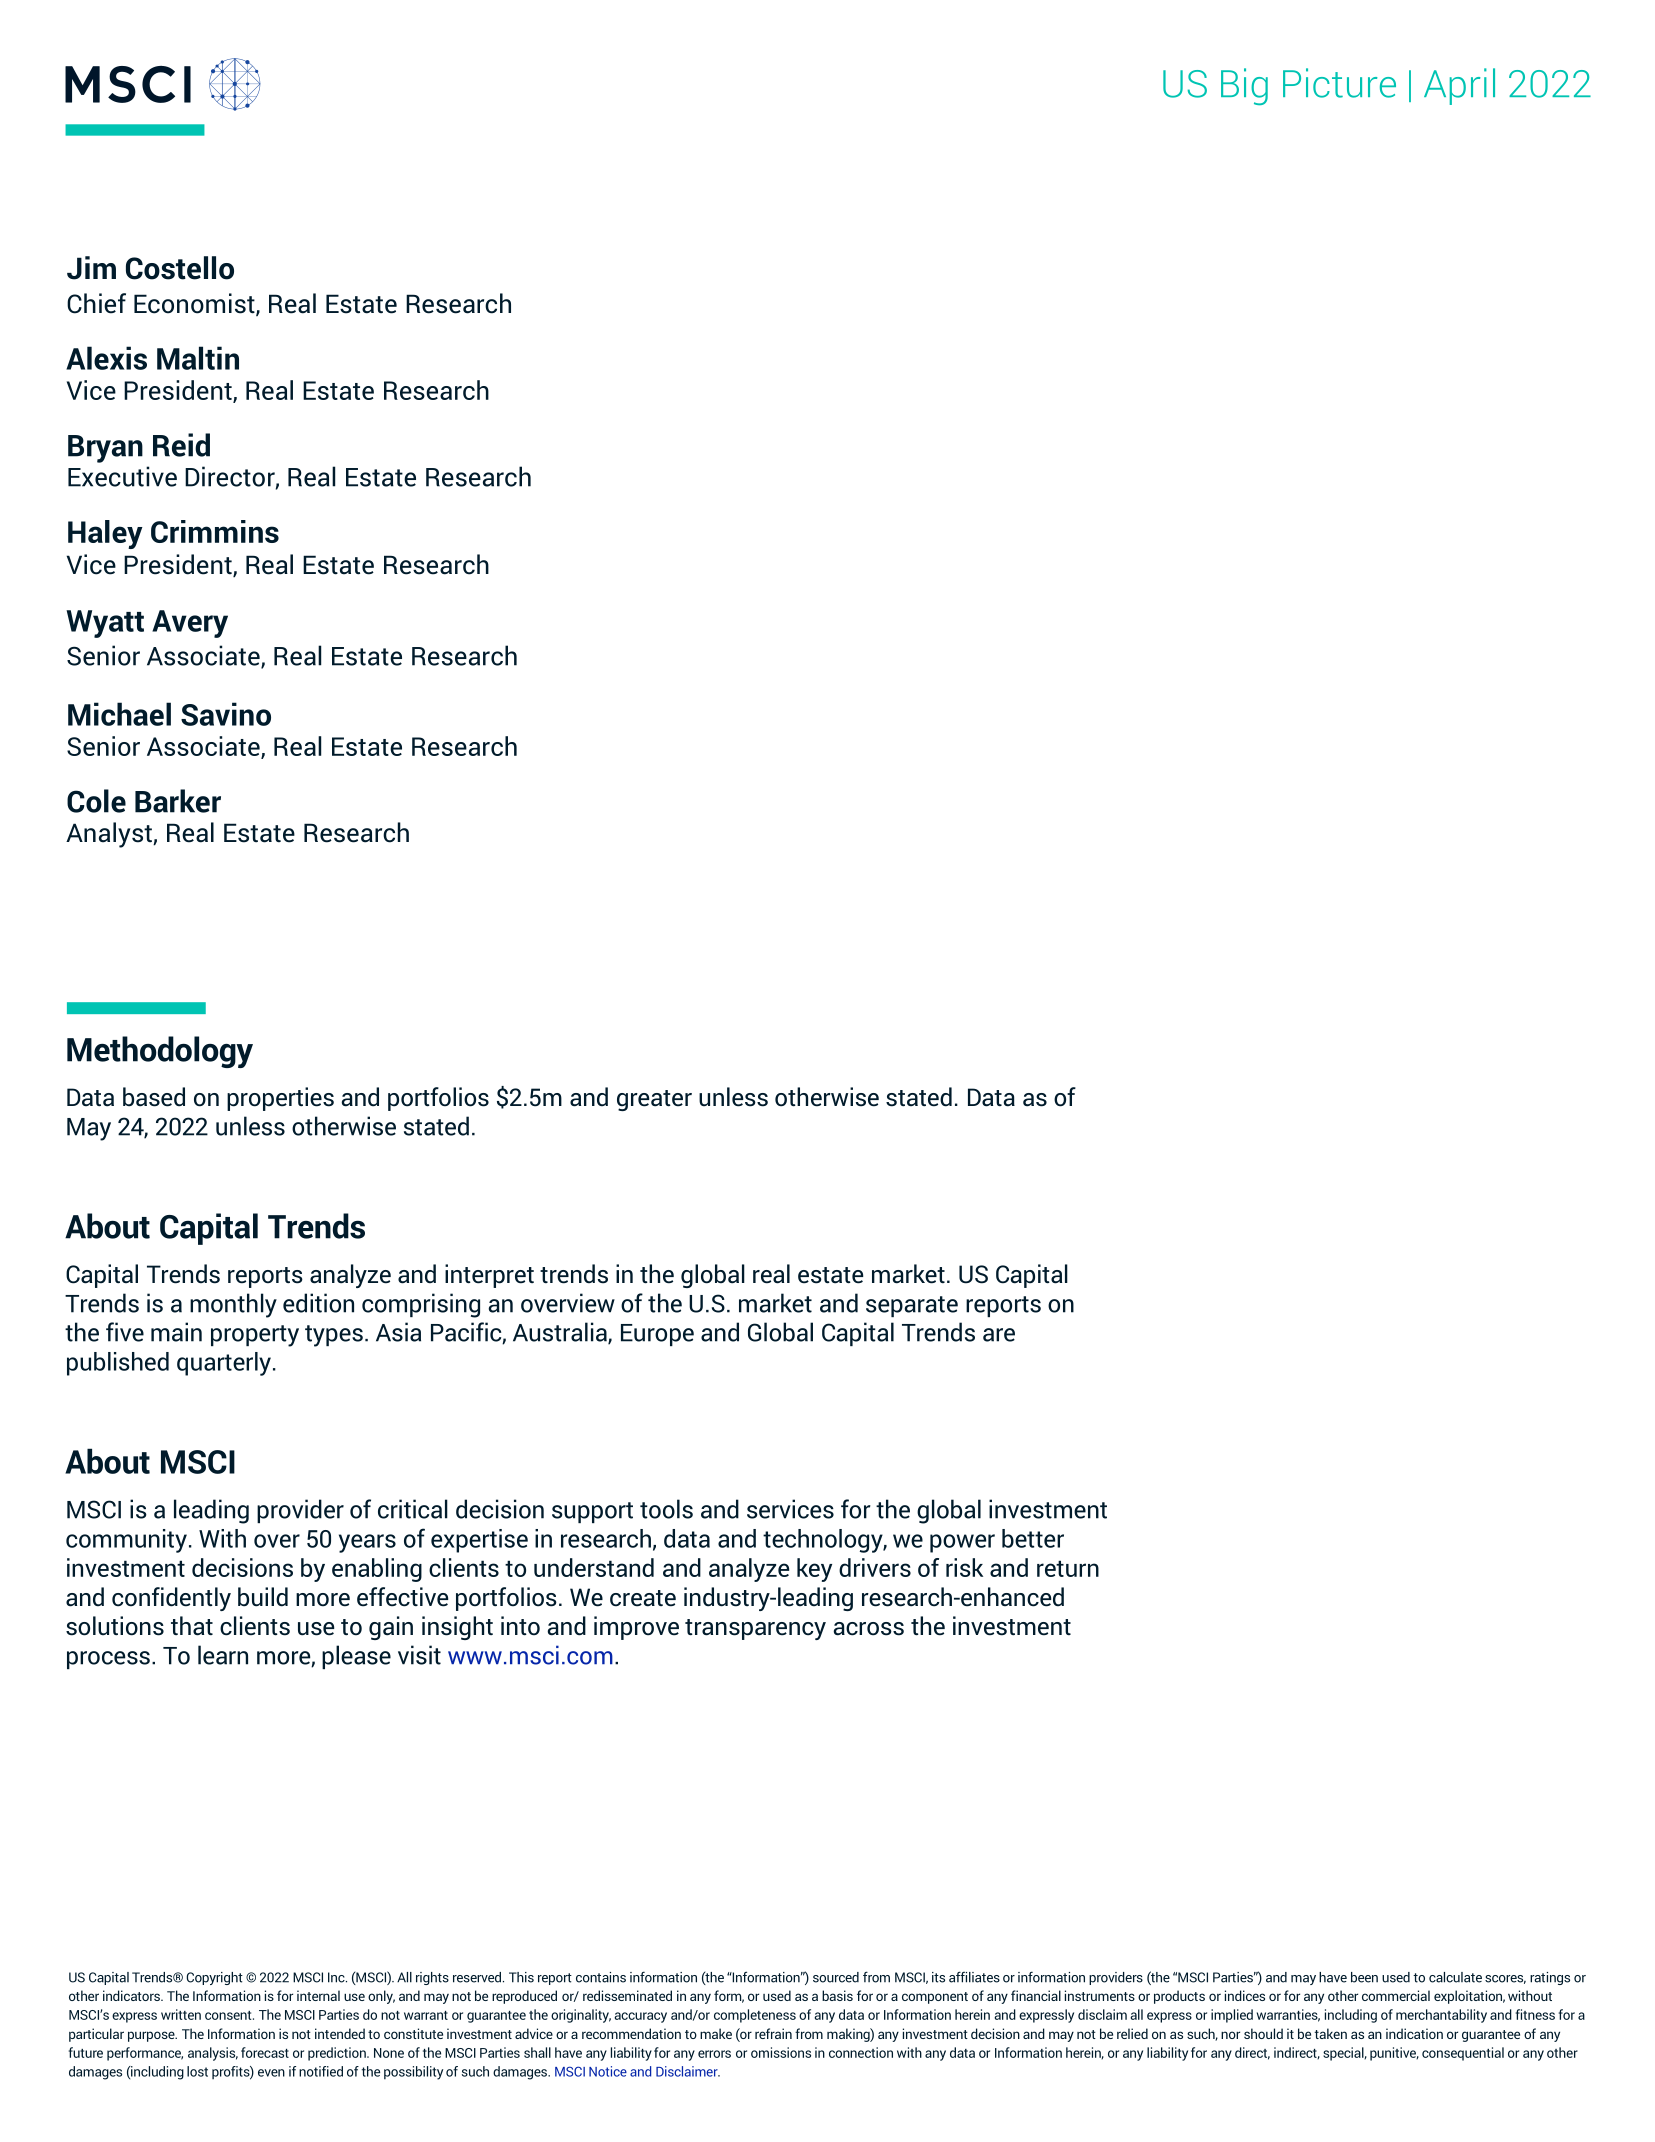 This document has height=2142, width=1655. Describe the element at coordinates (180, 268) in the document. I see `Costello` at that location.
